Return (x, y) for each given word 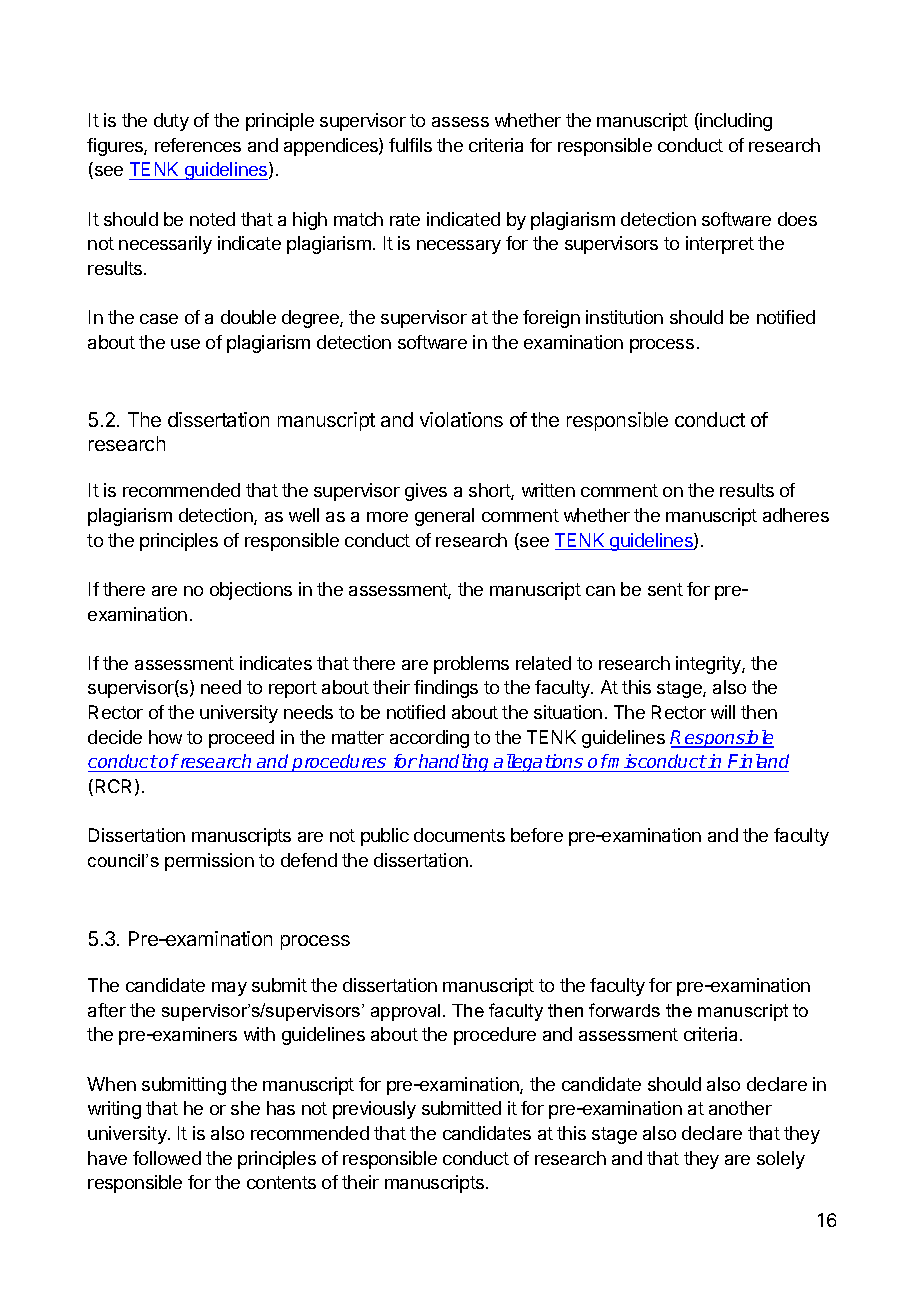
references (198, 145)
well (304, 515)
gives (426, 492)
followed (167, 1158)
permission (209, 862)
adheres (796, 515)
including (735, 122)
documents (459, 835)
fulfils (410, 145)
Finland (758, 763)
